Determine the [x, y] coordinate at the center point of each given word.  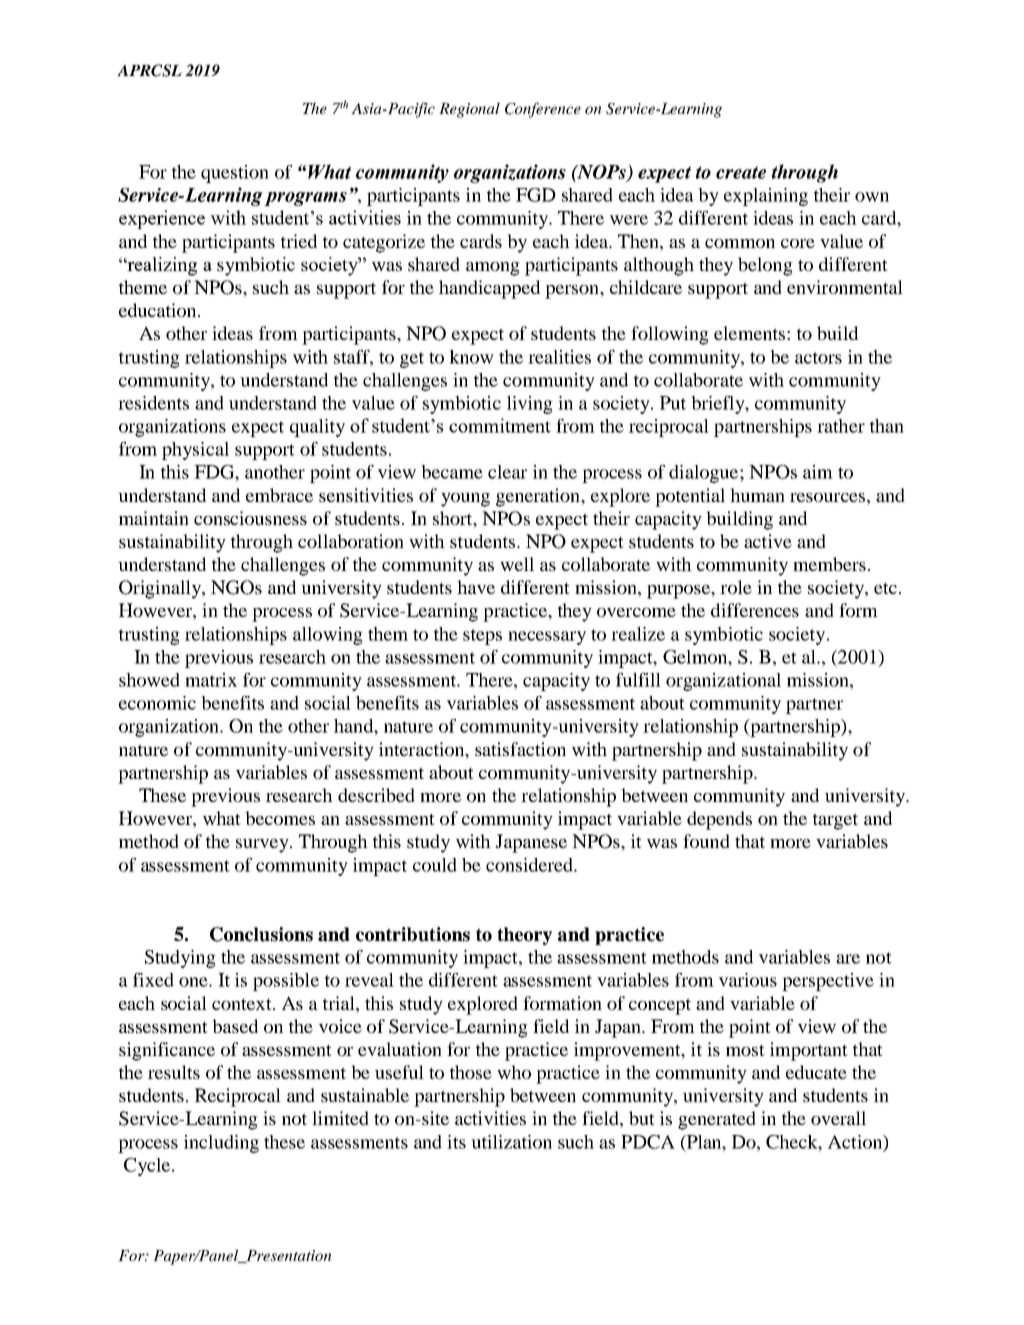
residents [153, 403]
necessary [547, 638]
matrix [211, 680]
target [835, 821]
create [741, 172]
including [221, 1144]
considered [530, 865]
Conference [543, 110]
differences [755, 610]
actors [818, 358]
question [235, 174]
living [530, 405]
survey [263, 846]
